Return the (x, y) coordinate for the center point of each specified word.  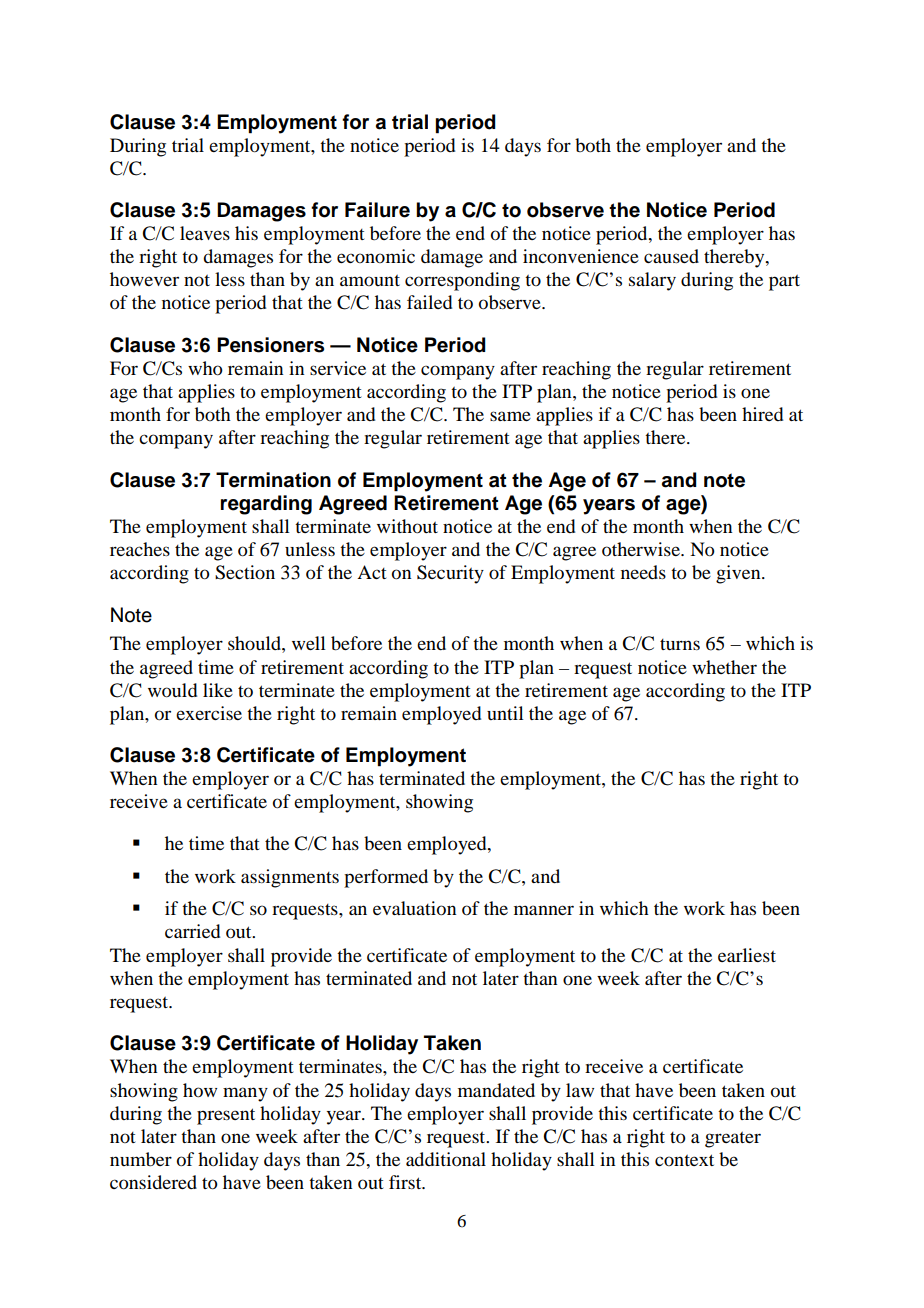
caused (671, 256)
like (218, 690)
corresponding (462, 281)
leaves (205, 233)
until (505, 713)
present (226, 1116)
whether (724, 667)
